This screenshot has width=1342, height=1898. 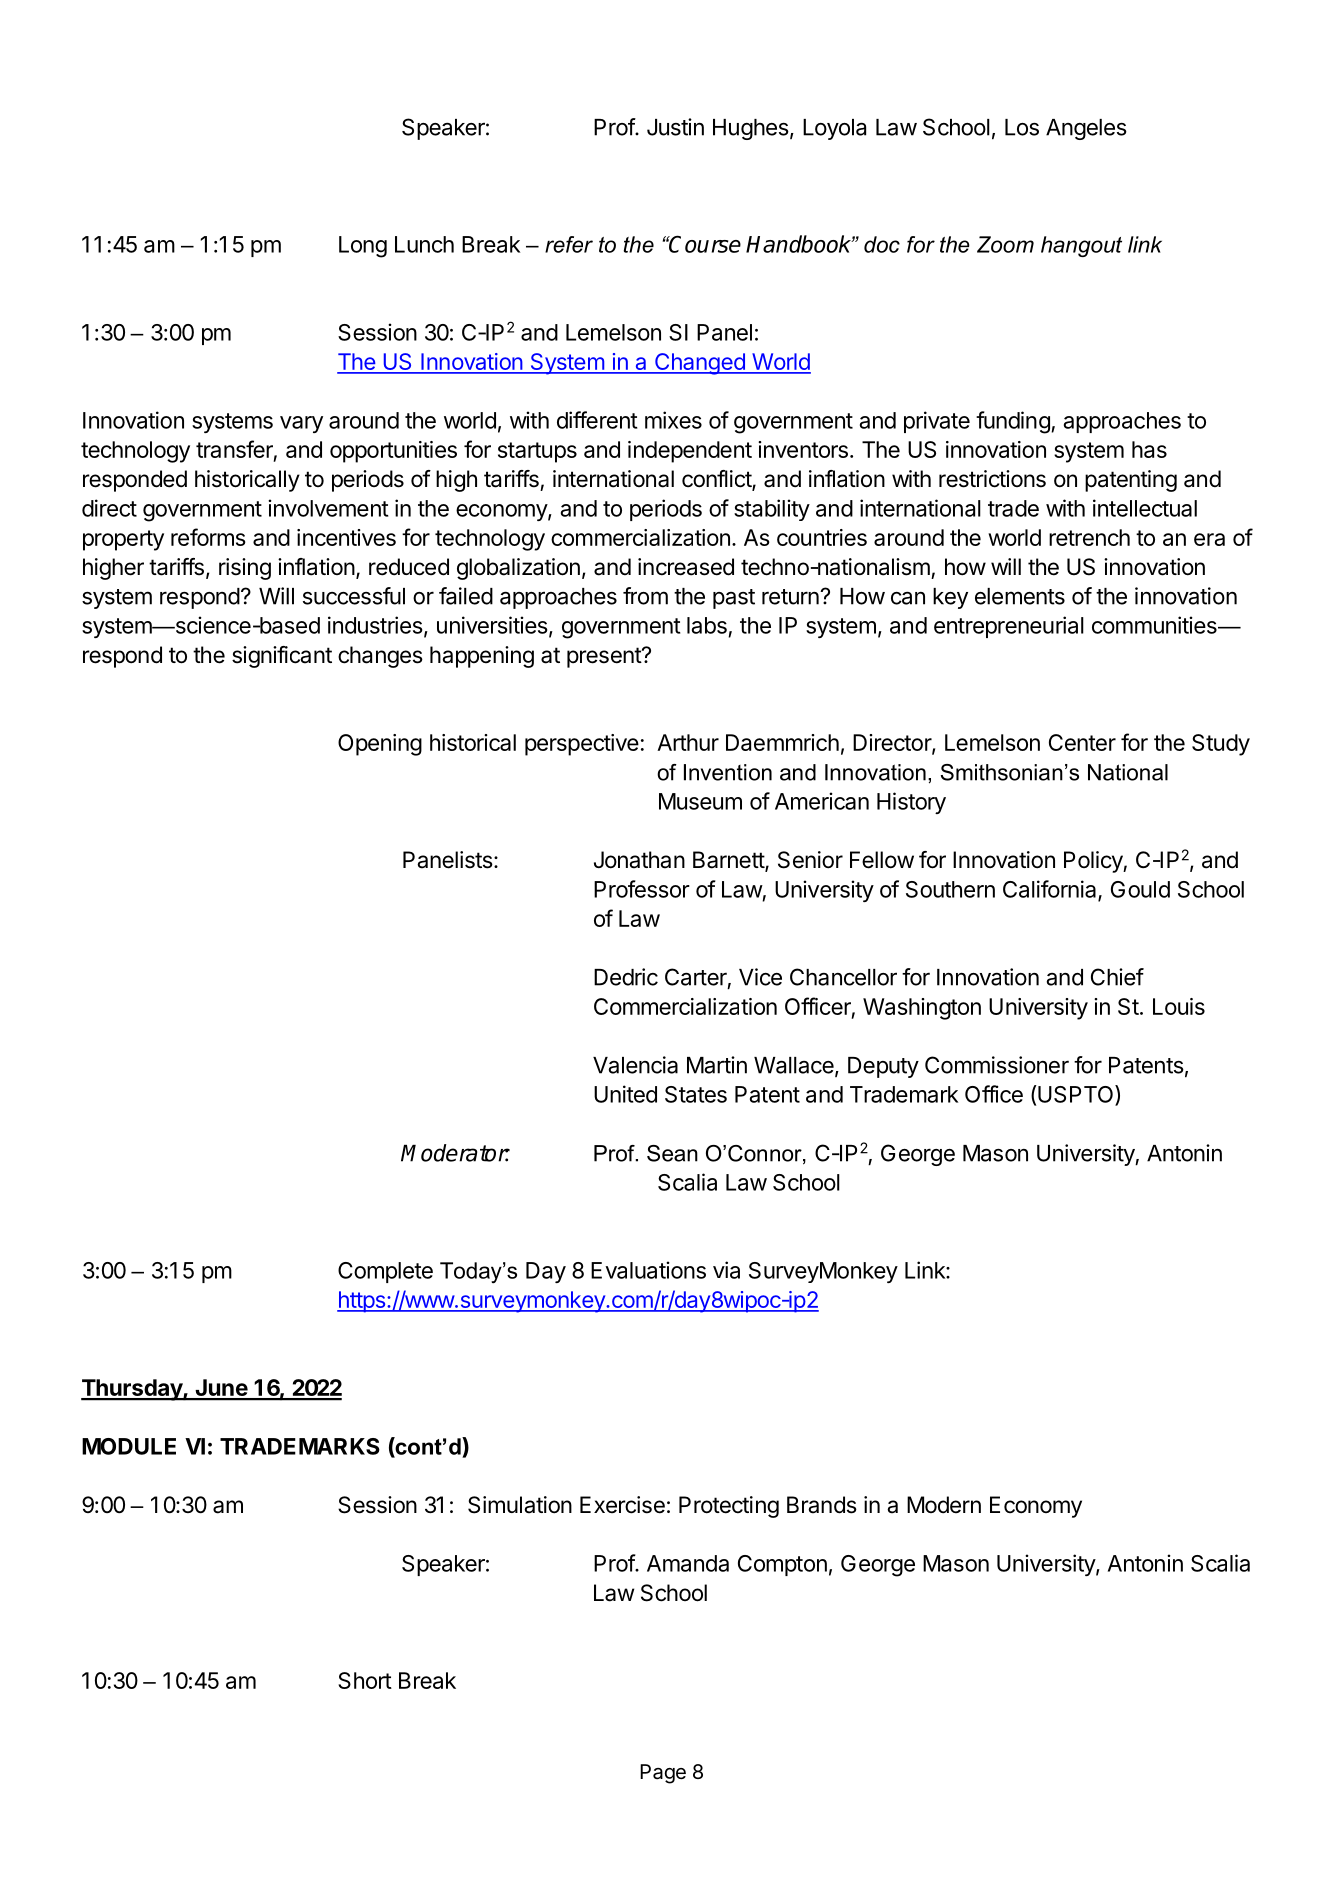 What do you see at coordinates (1082, 742) in the screenshot?
I see `Center` at bounding box center [1082, 742].
